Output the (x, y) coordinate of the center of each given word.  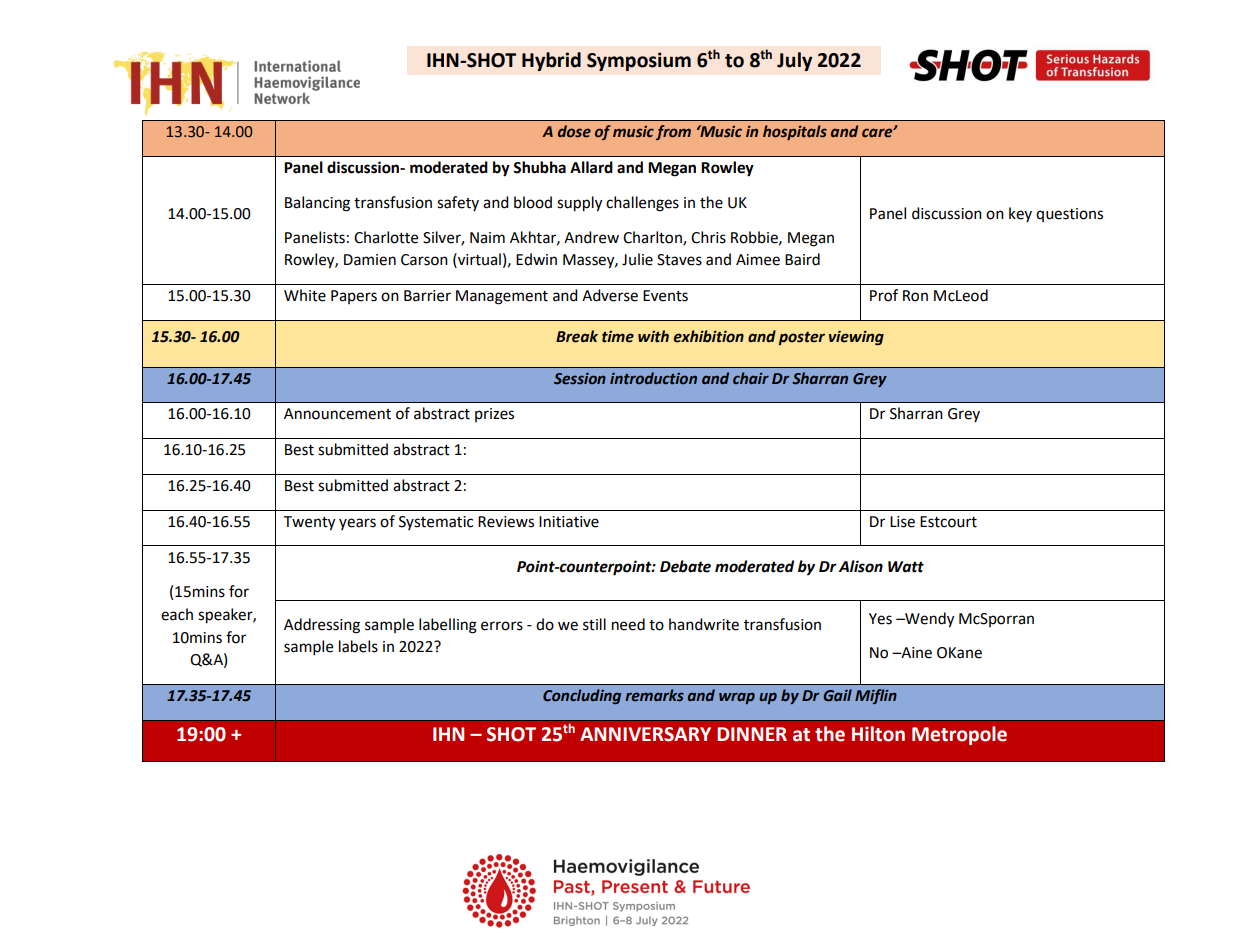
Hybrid (551, 61)
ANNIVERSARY (645, 734)
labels (358, 646)
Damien (370, 260)
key (1020, 214)
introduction (653, 378)
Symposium (639, 61)
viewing (856, 338)
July (794, 61)
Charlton (653, 238)
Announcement (337, 414)
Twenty (309, 523)
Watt (906, 567)
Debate (685, 566)
